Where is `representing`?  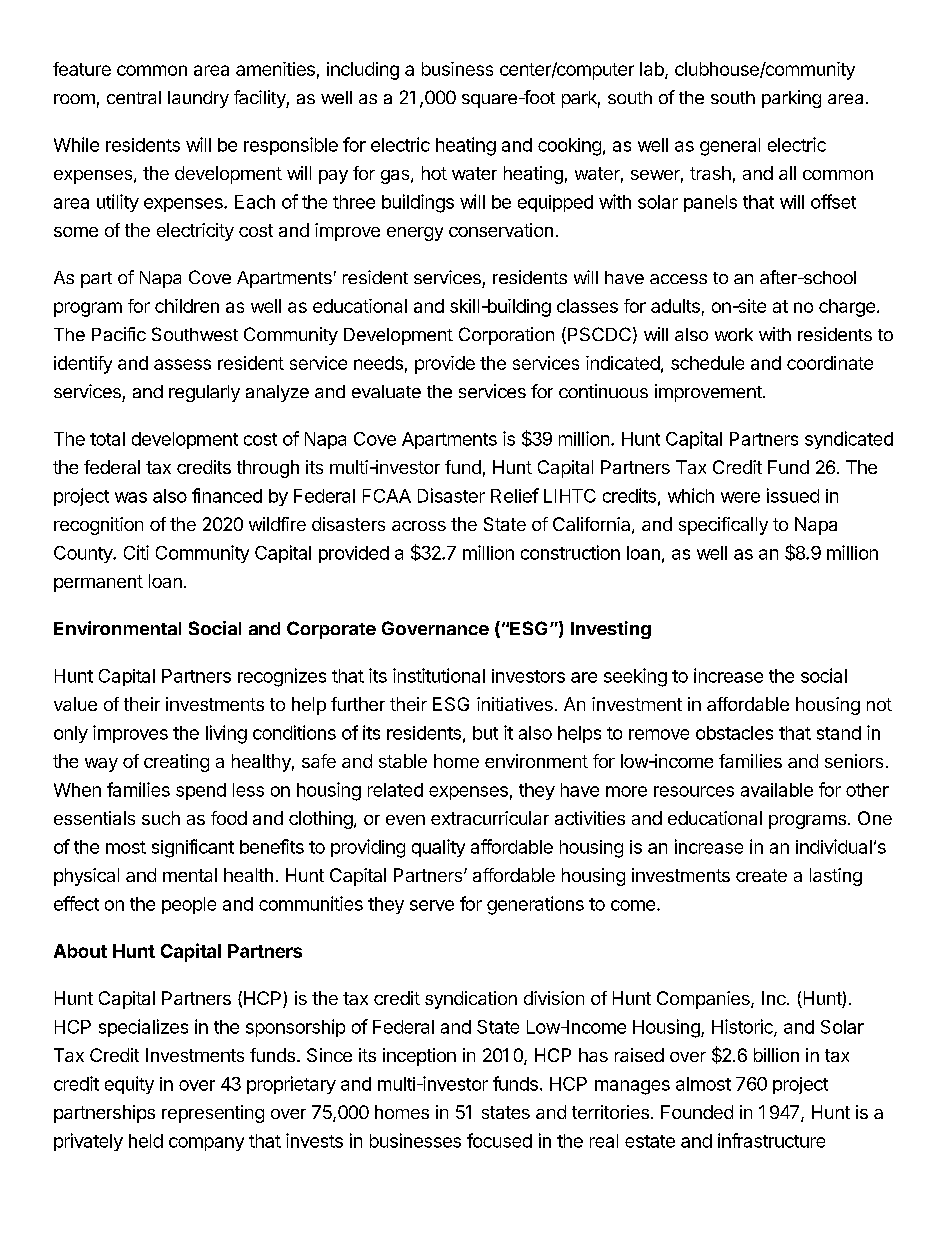
representing is located at coordinates (213, 1114).
